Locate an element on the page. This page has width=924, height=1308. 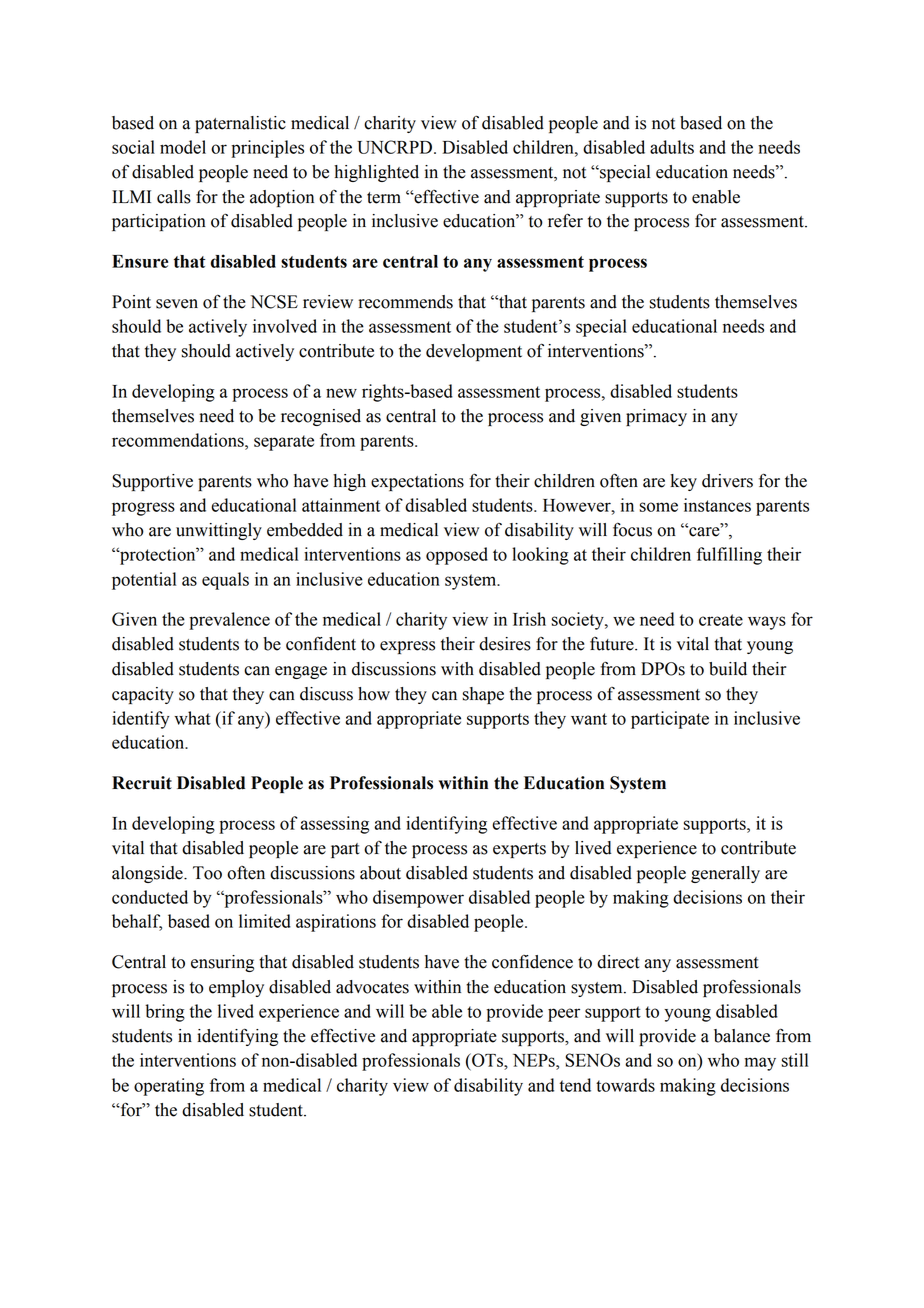
recommendations is located at coordinates (179, 440).
